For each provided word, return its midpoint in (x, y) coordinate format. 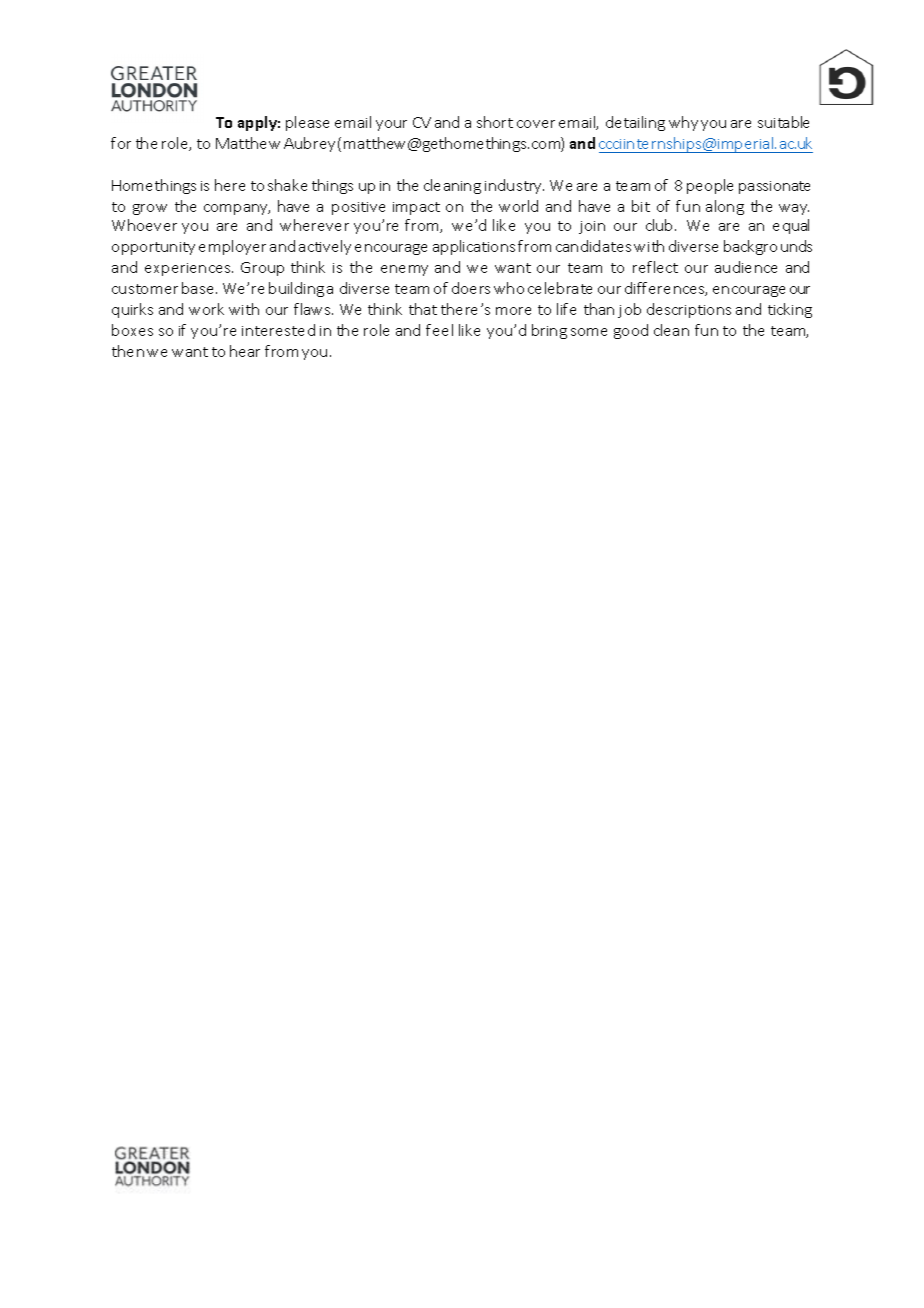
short (495, 122)
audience (746, 267)
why (683, 123)
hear (245, 351)
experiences (189, 269)
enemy (404, 270)
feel (439, 330)
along (725, 207)
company (237, 209)
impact (416, 208)
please (307, 123)
